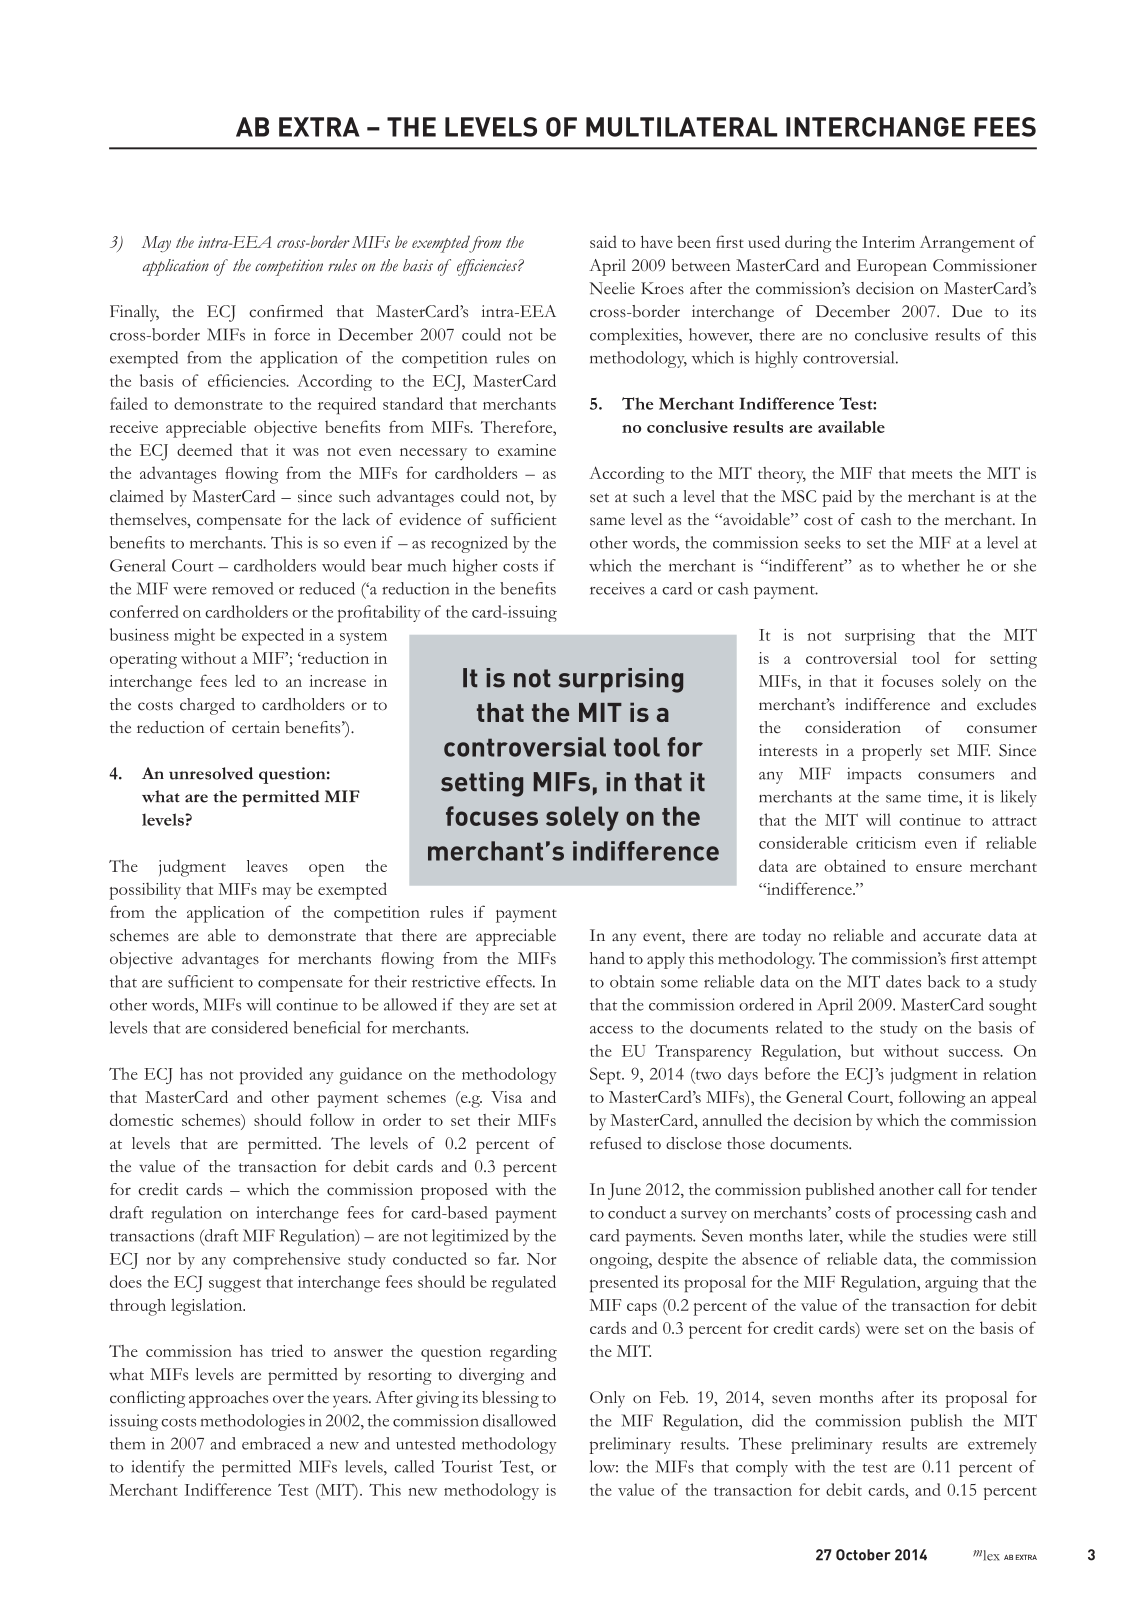 This screenshot has width=1146, height=1621. Describe the element at coordinates (271, 1076) in the screenshot. I see `provided` at that location.
